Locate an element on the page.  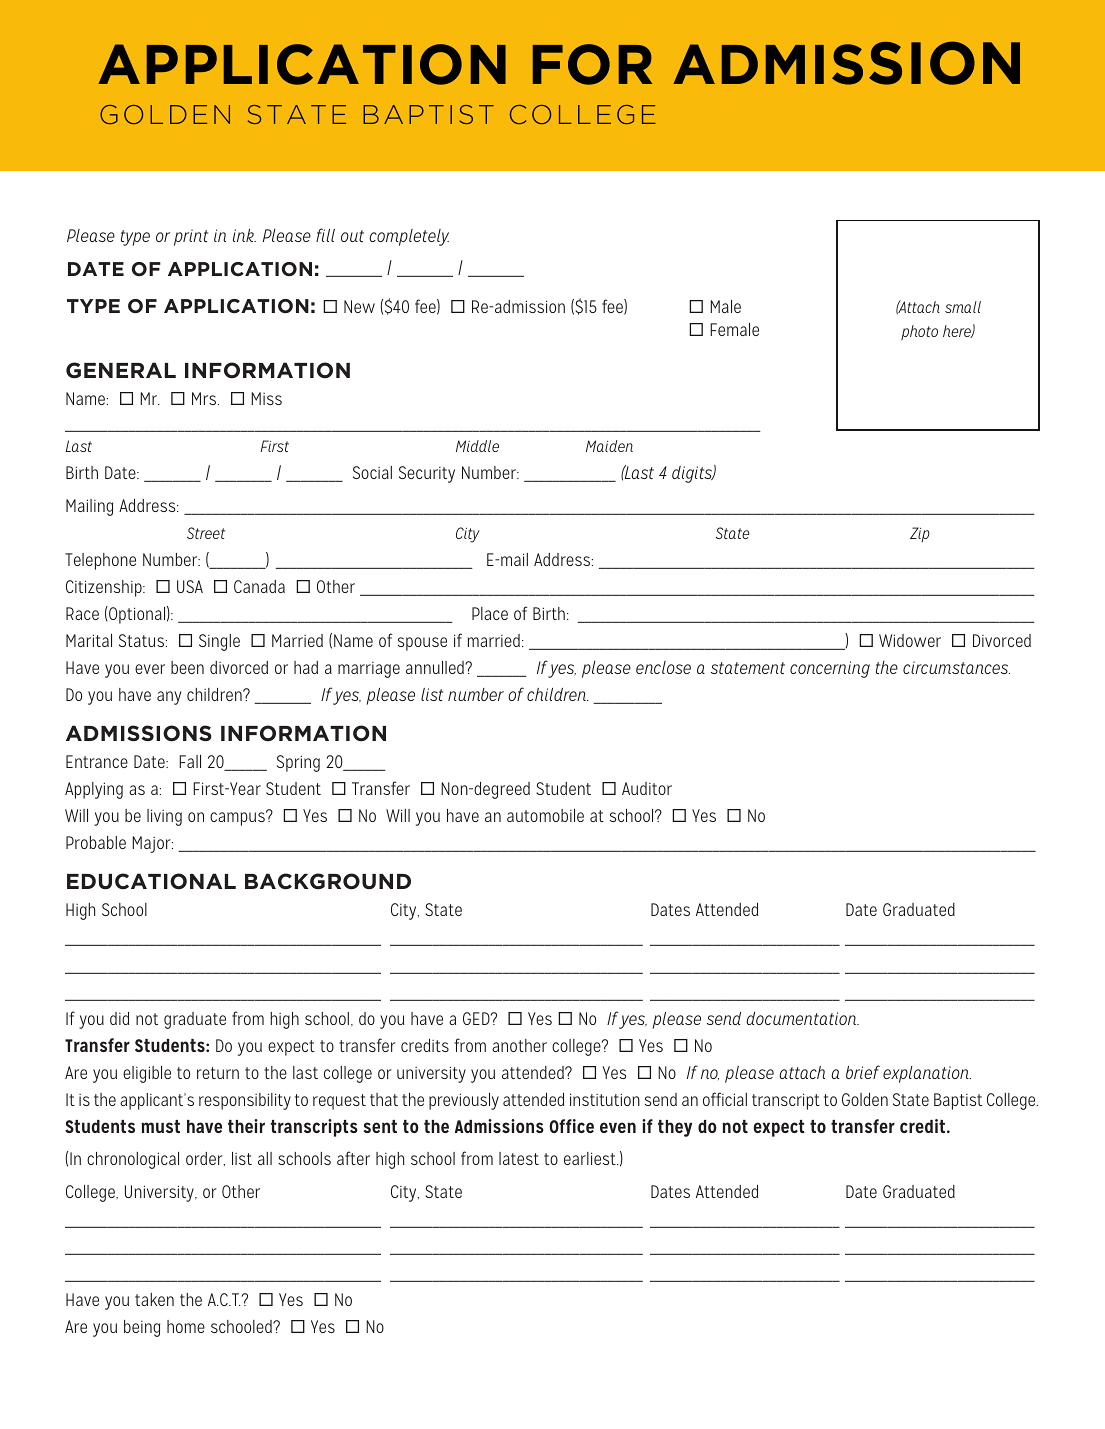
print is located at coordinates (191, 237).
